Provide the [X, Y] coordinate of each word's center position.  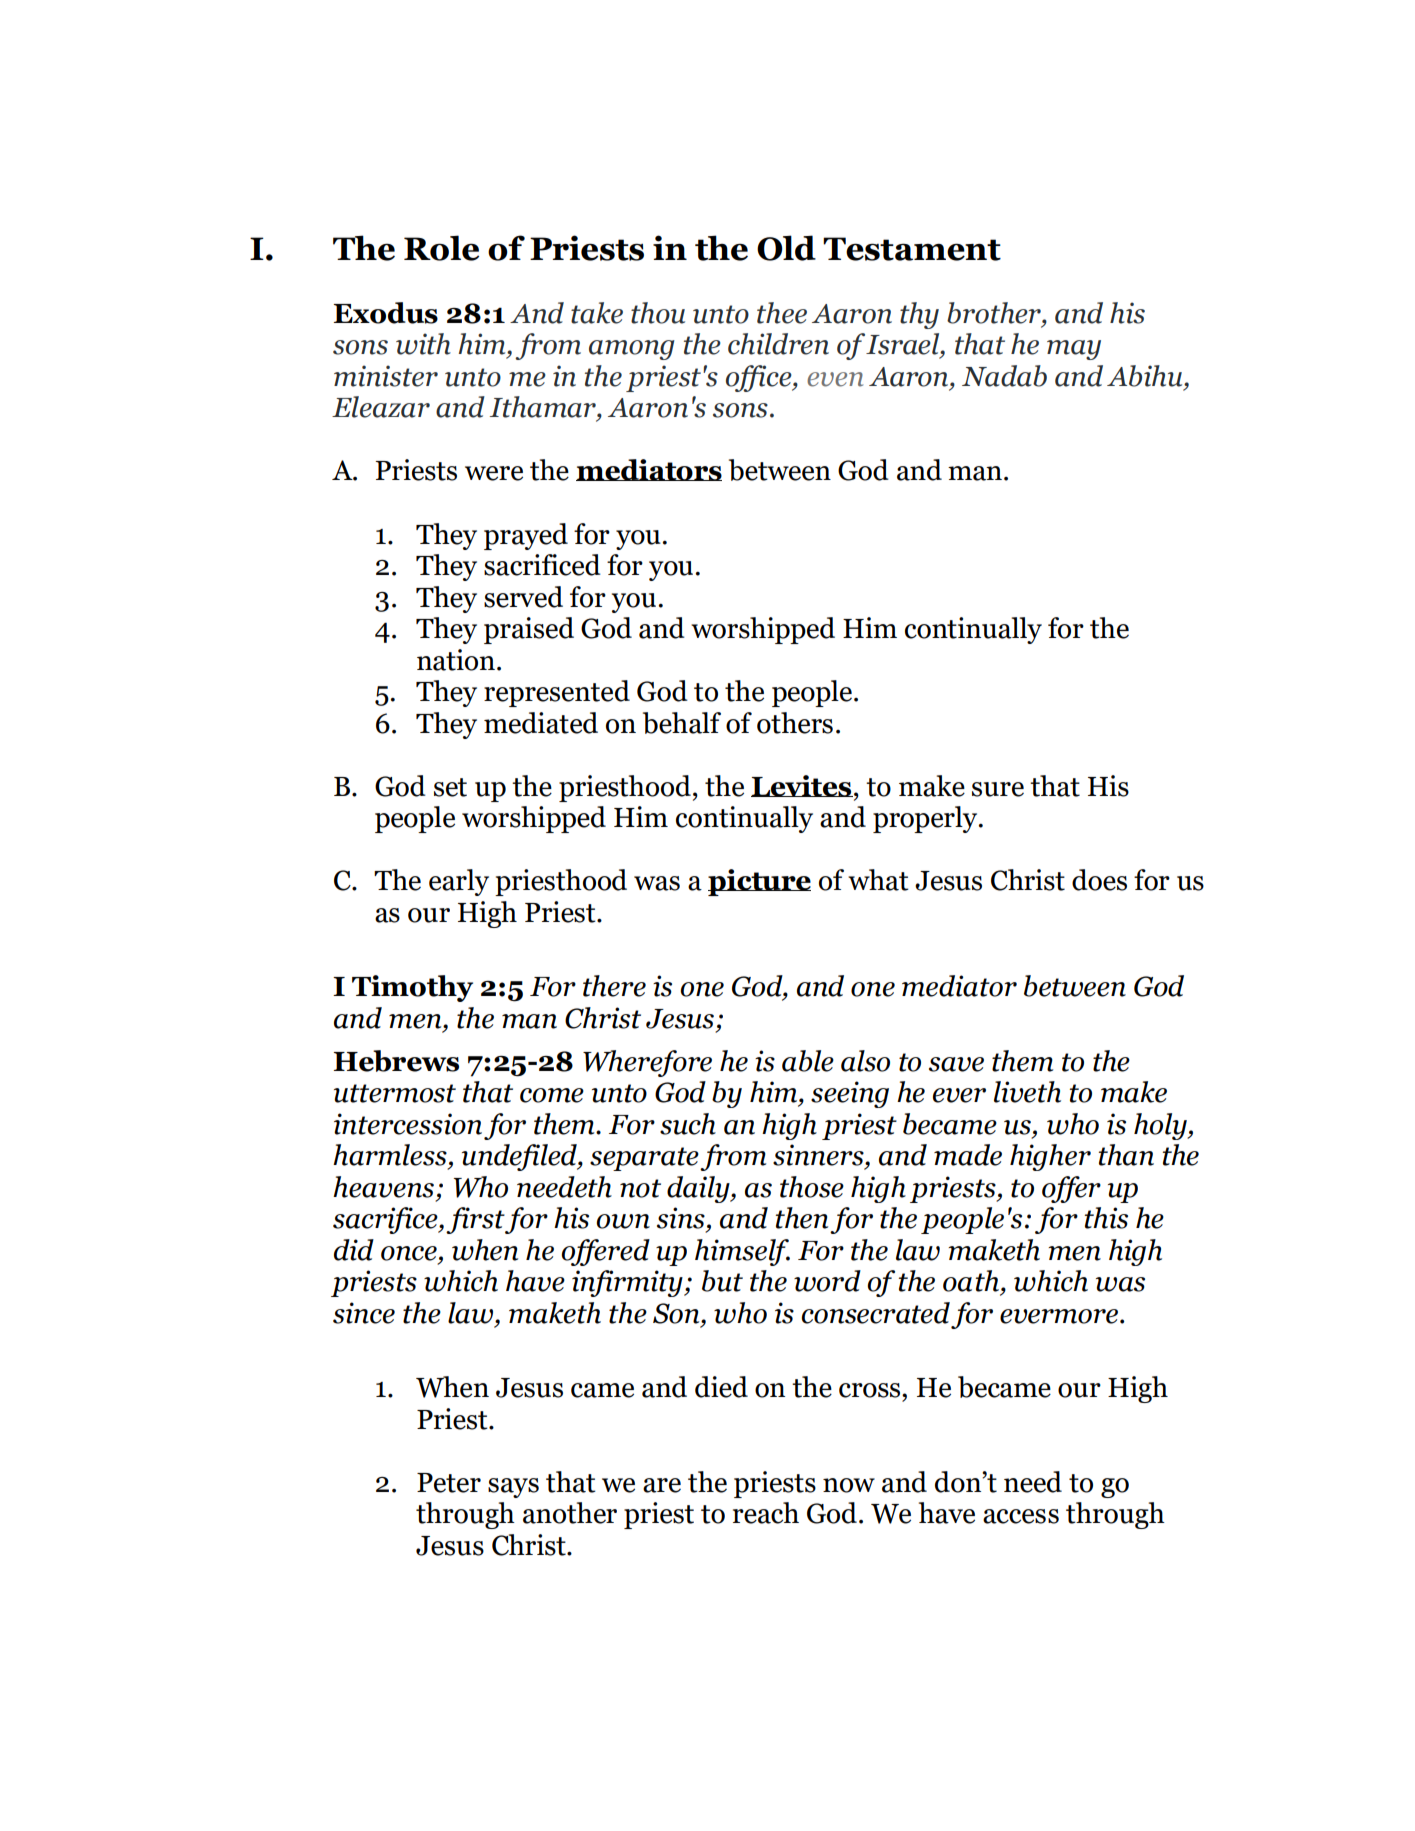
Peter [449, 1483]
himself [742, 1252]
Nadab [1004, 376]
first [475, 1220]
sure [998, 789]
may [1074, 350]
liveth [1027, 1092]
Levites [802, 786]
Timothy [412, 988]
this [1106, 1218]
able [808, 1061]
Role [441, 248]
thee [782, 313]
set [450, 787]
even [835, 379]
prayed [526, 536]
